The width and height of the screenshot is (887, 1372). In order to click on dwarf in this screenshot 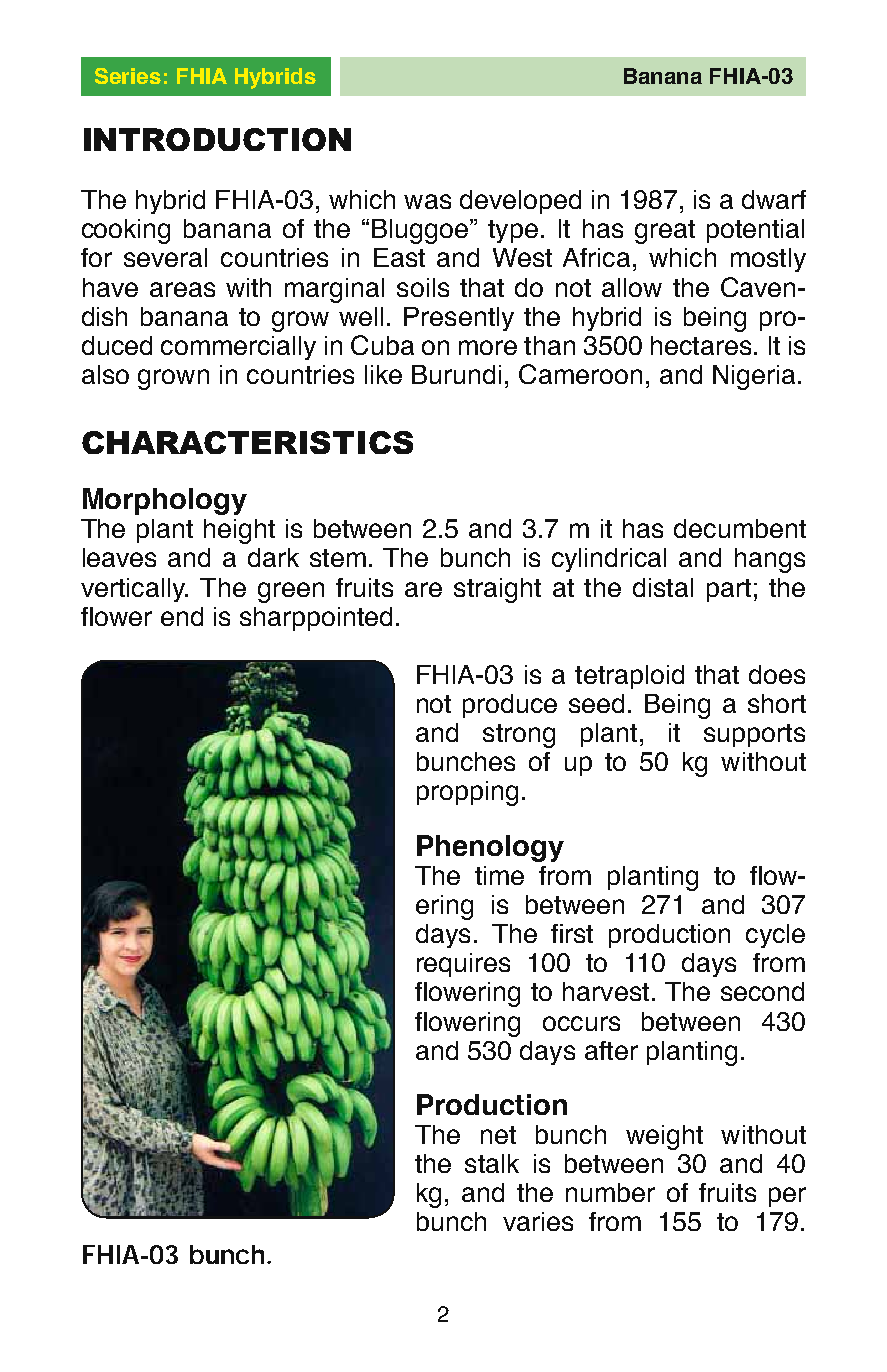, I will do `click(774, 199)`.
